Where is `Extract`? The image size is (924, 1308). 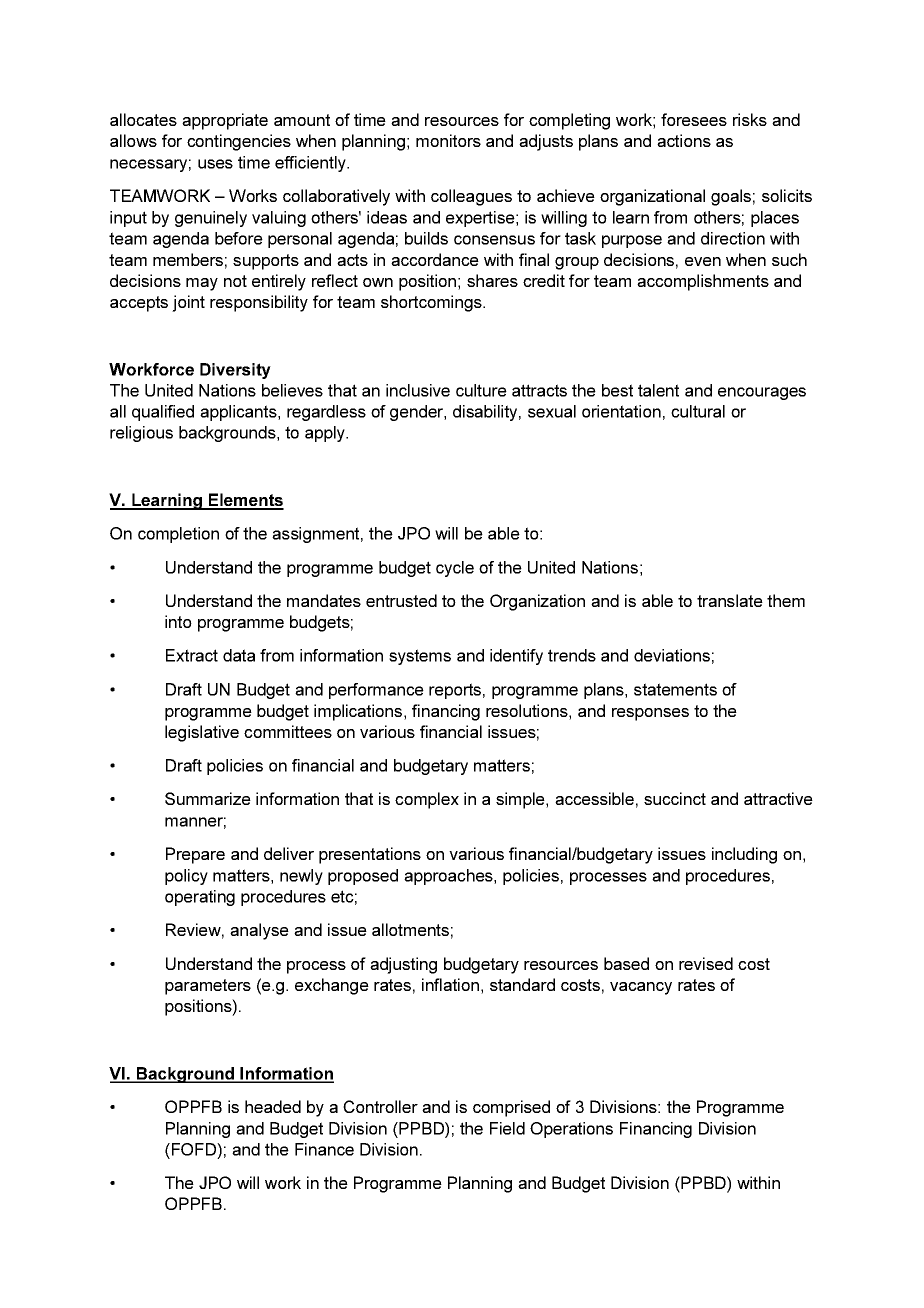
Extract is located at coordinates (192, 655).
